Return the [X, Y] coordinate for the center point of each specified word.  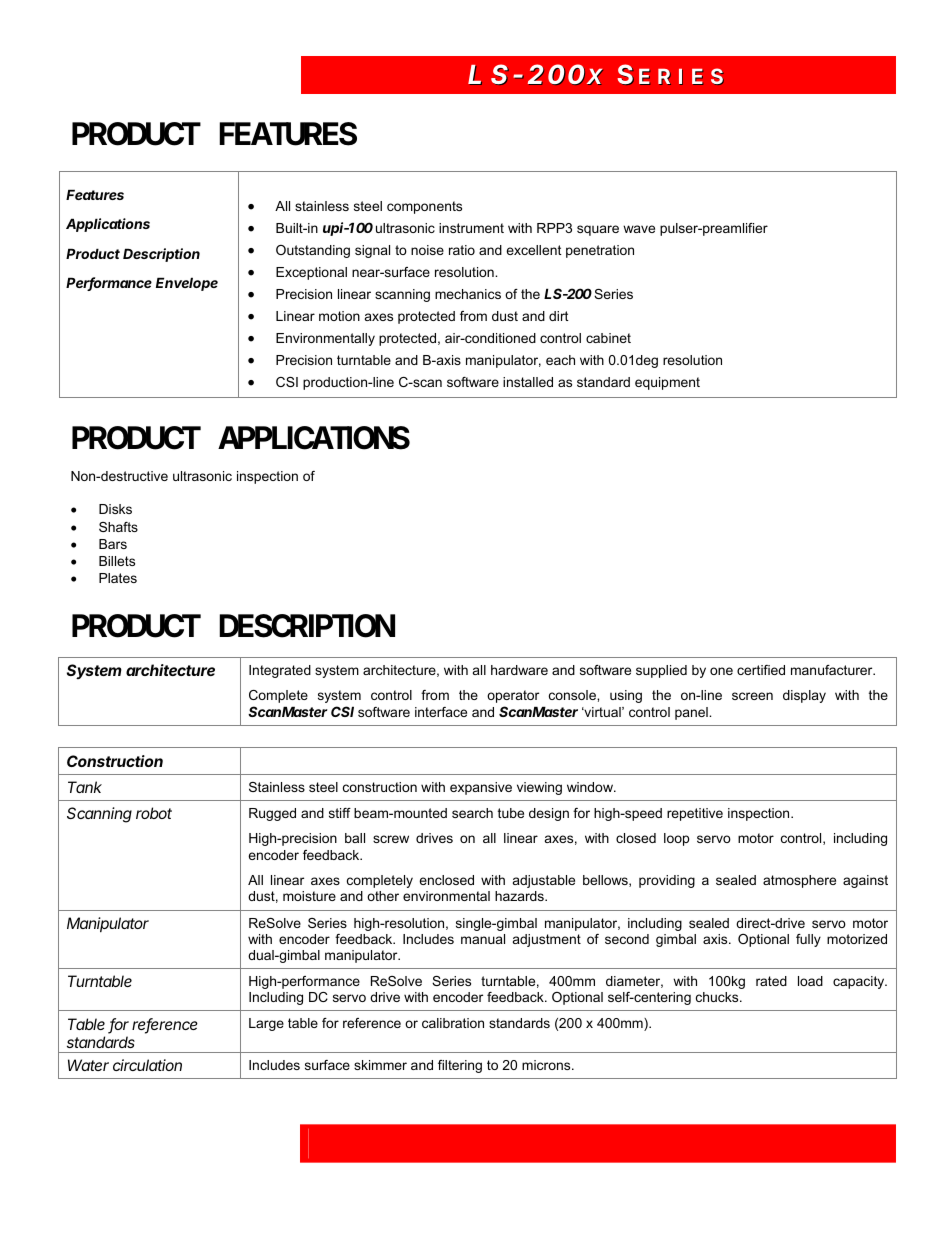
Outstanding [313, 251]
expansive [481, 788]
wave [639, 229]
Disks [115, 509]
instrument [471, 228]
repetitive [695, 814]
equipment [667, 383]
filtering [460, 1066]
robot [154, 813]
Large [266, 1024]
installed [528, 382]
